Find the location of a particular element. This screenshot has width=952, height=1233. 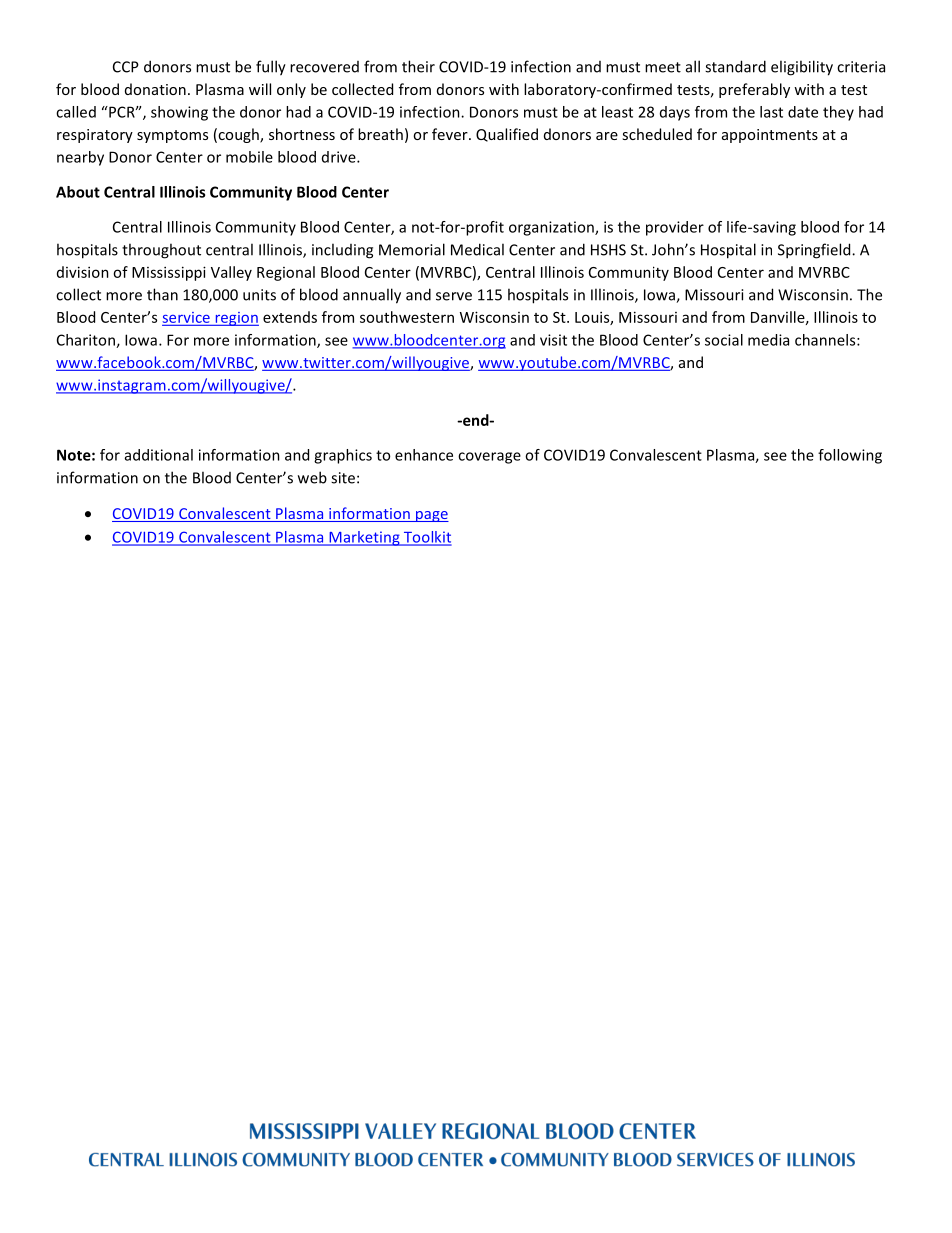

Springfield is located at coordinates (815, 251).
